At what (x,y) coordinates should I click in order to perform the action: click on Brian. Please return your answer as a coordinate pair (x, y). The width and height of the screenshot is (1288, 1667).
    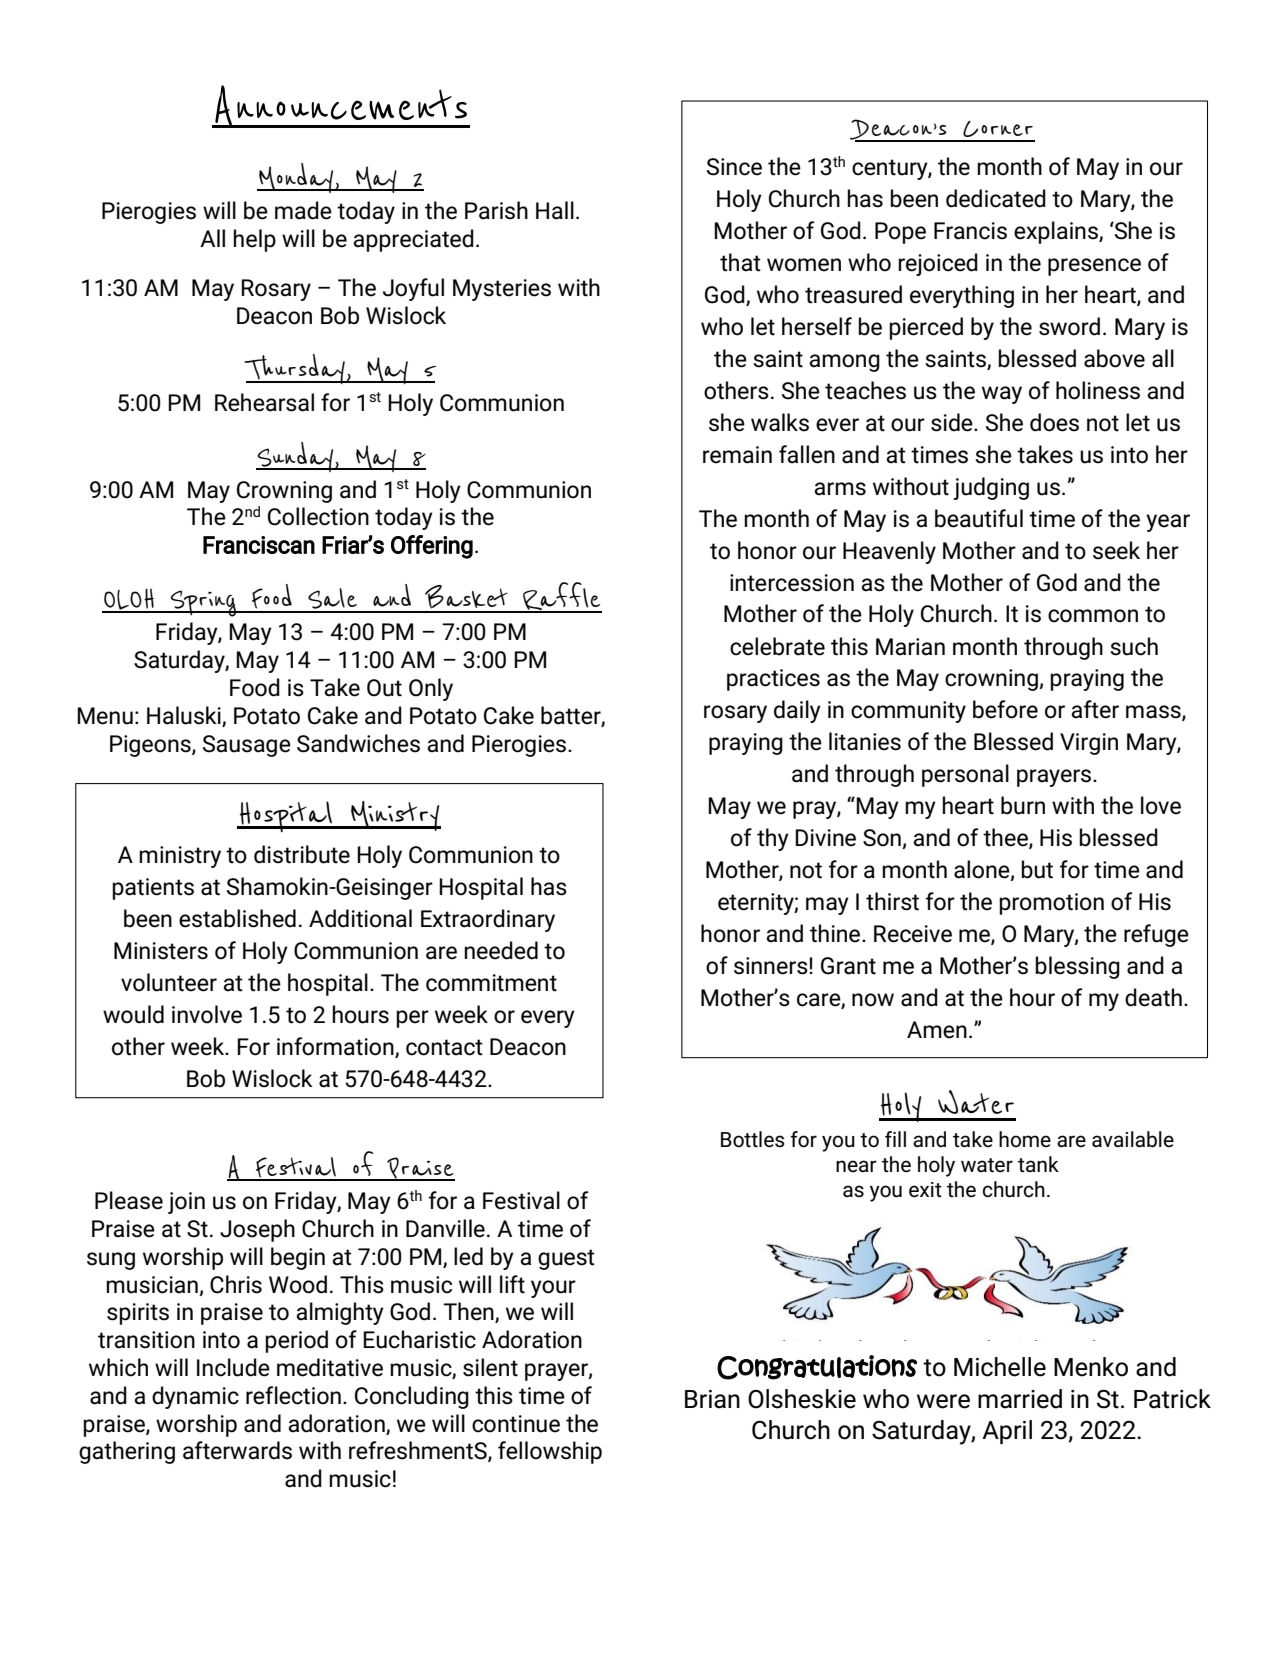
    Looking at the image, I should click on (712, 1399).
